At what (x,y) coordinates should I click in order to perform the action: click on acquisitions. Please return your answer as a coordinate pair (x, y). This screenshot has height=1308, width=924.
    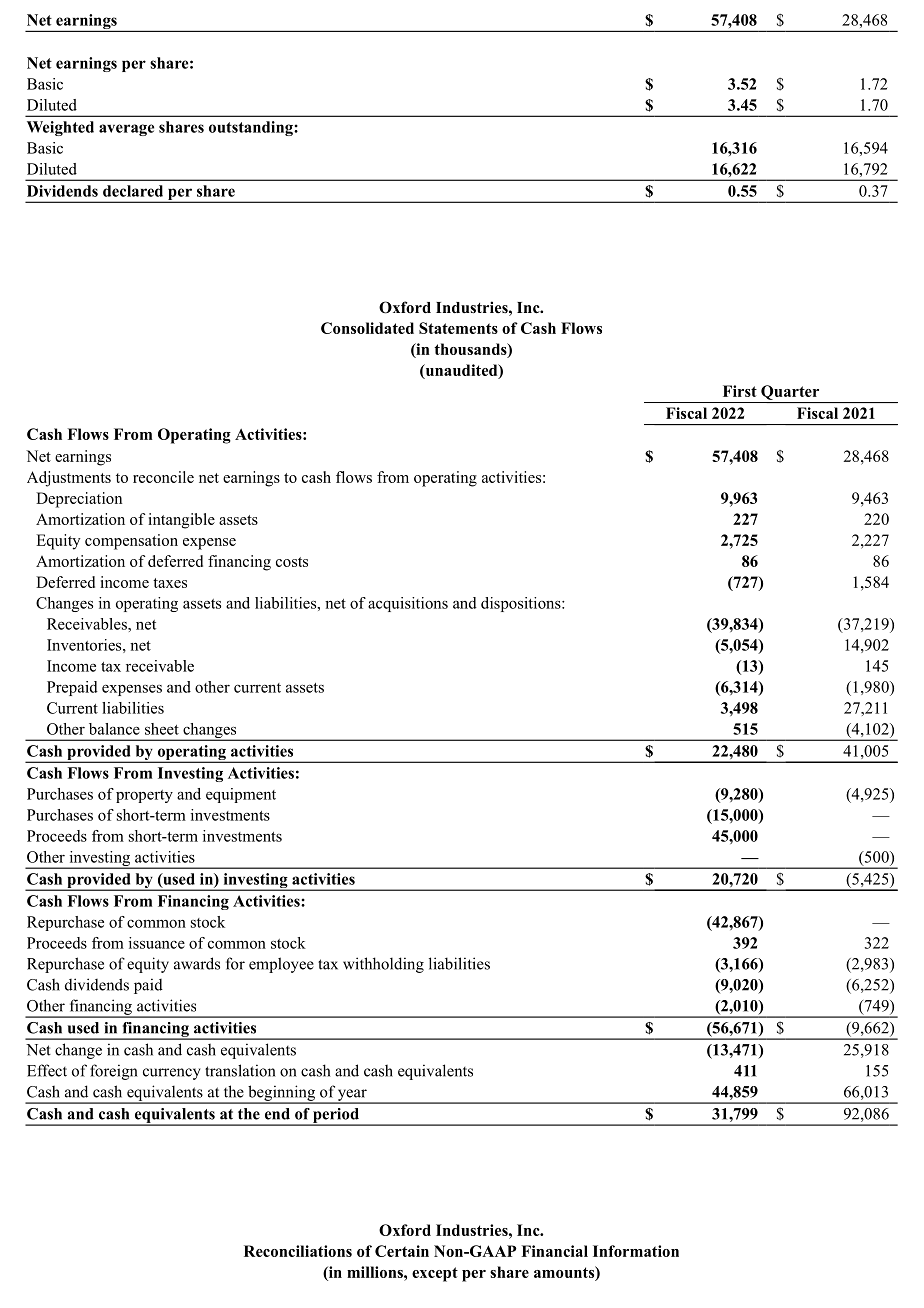
    Looking at the image, I should click on (408, 604).
